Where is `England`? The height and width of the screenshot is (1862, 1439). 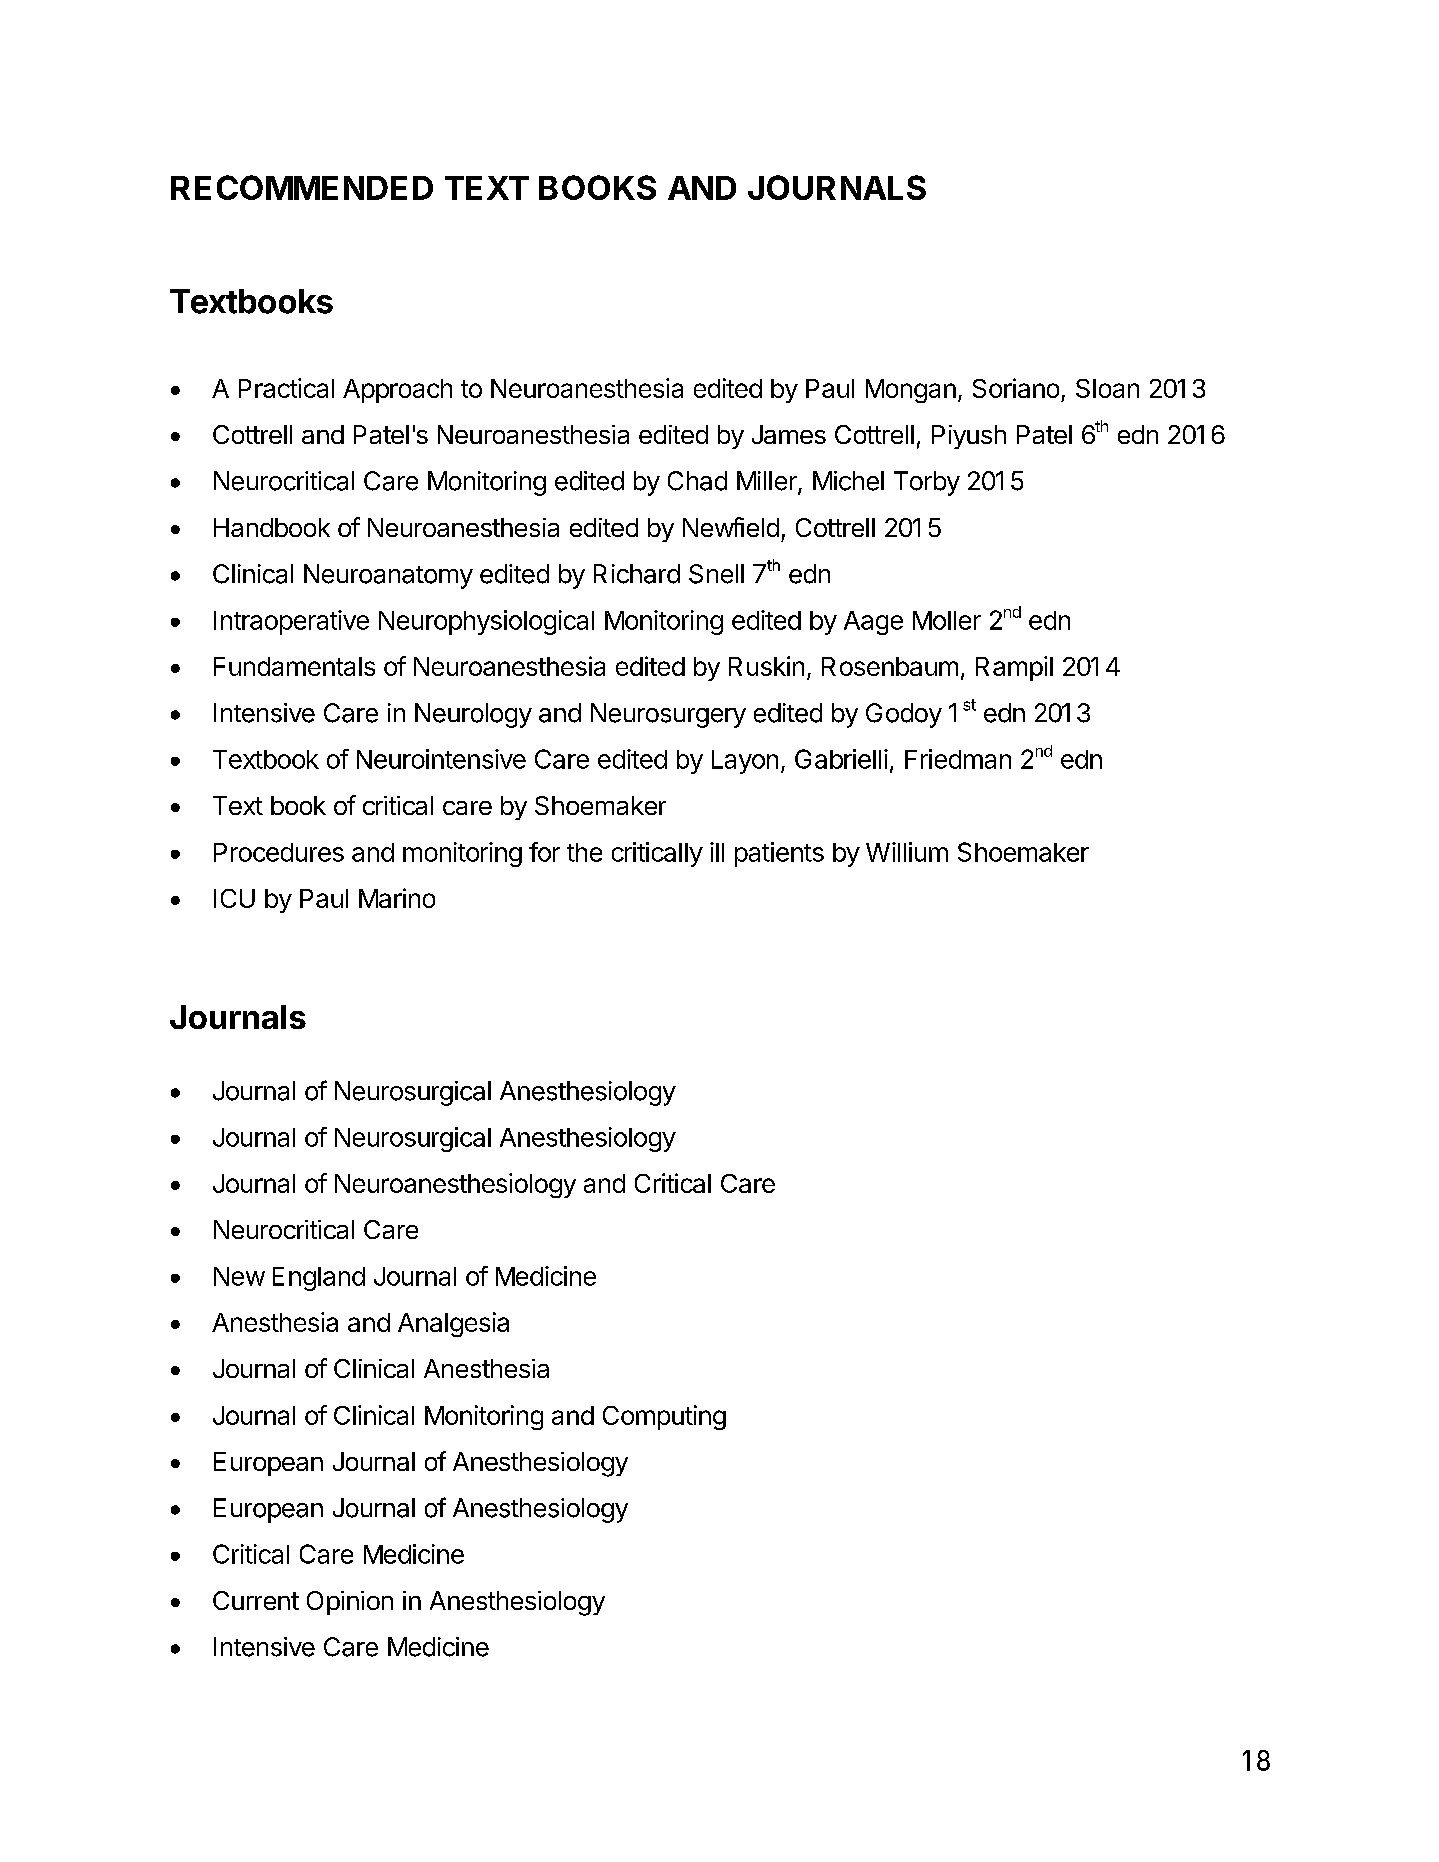 England is located at coordinates (319, 1279).
